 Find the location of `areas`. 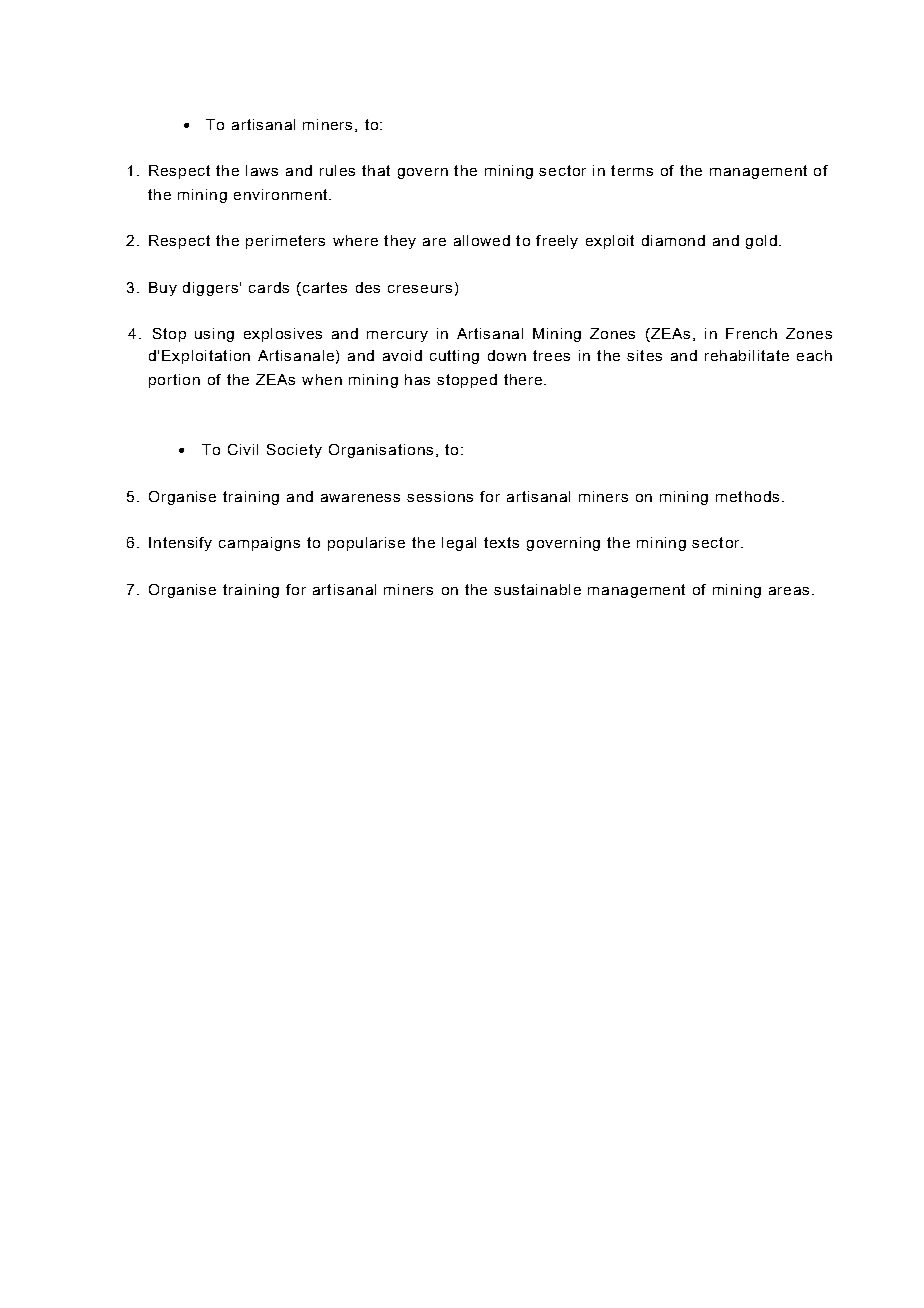

areas is located at coordinates (789, 591).
